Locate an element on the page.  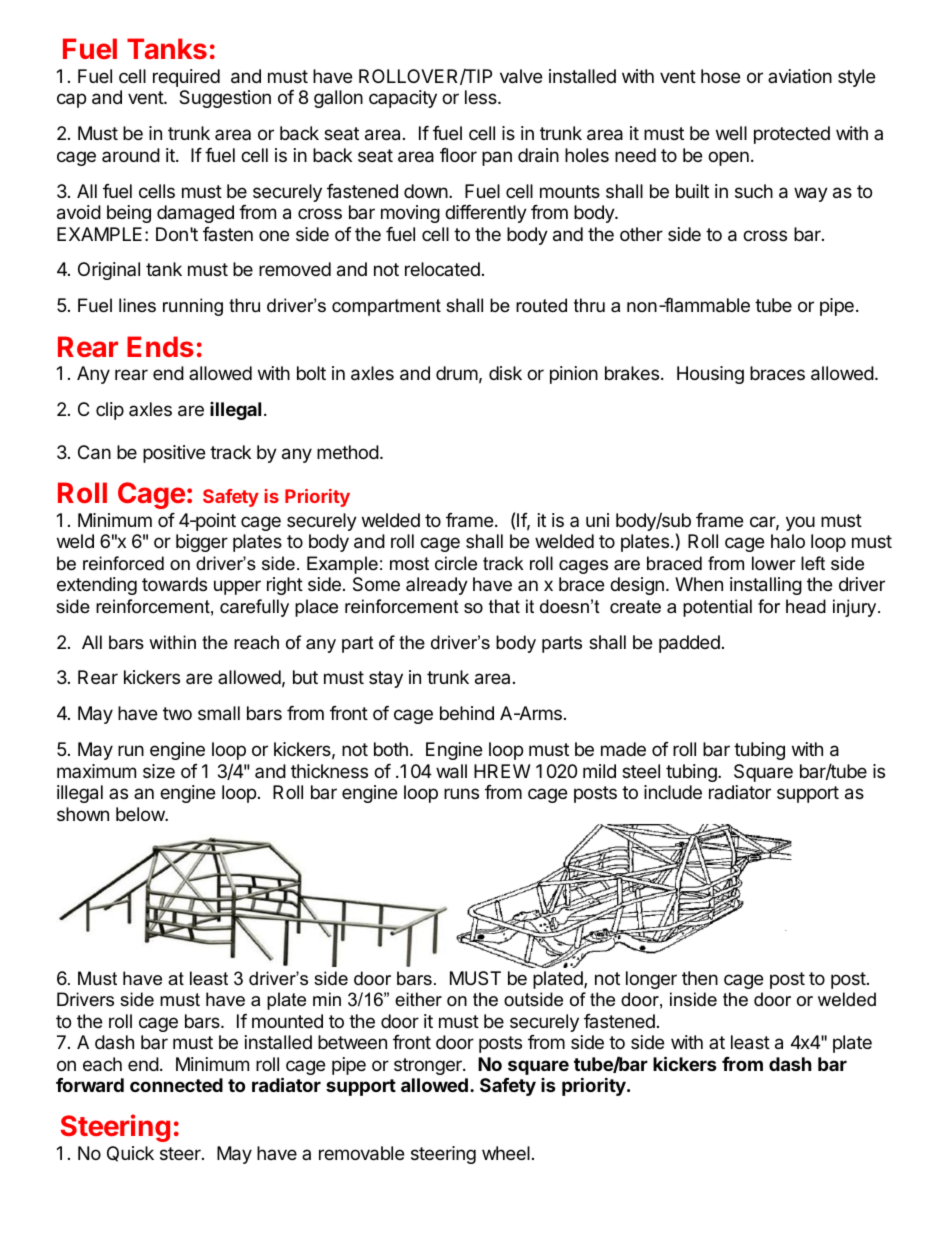
relocated is located at coordinates (442, 269).
